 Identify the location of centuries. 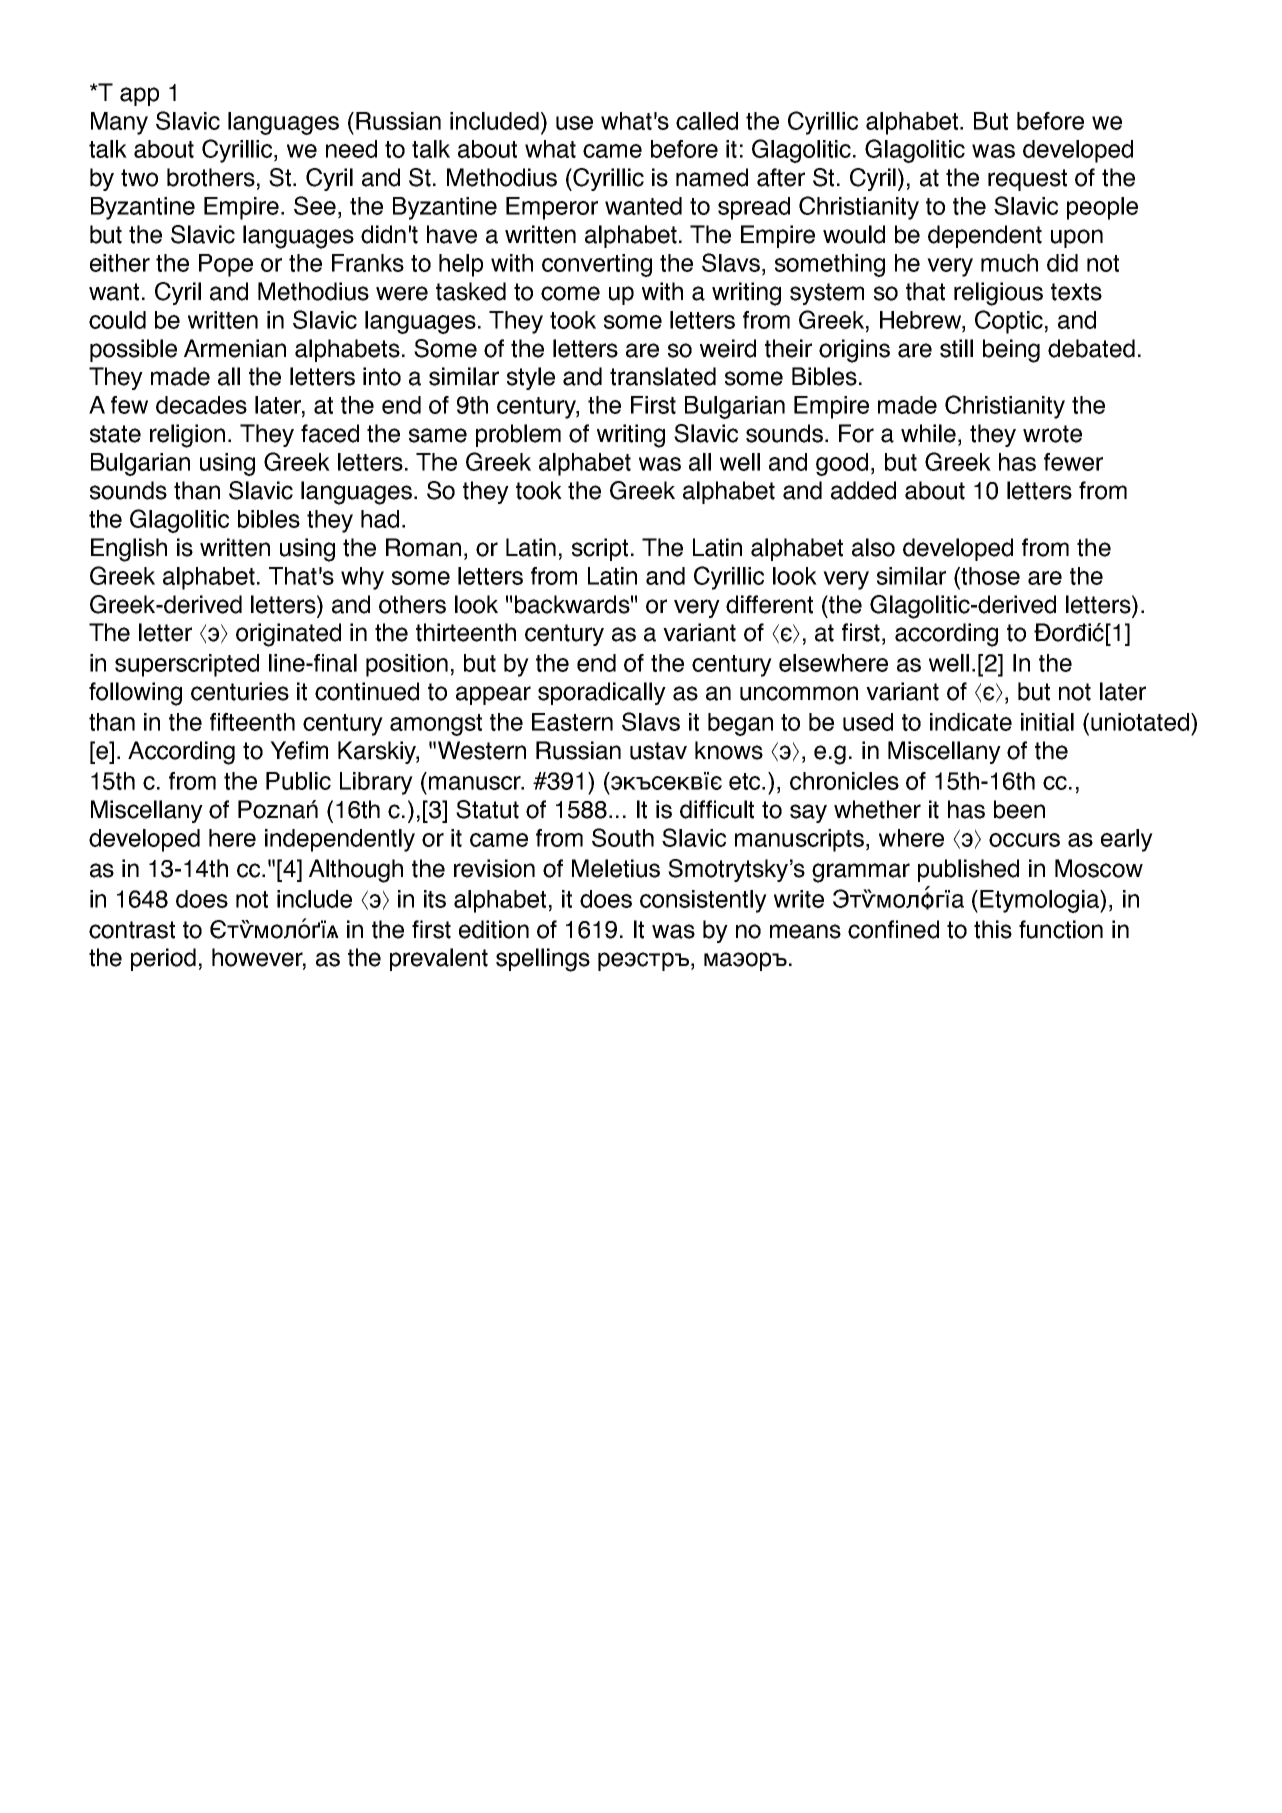
(240, 691).
